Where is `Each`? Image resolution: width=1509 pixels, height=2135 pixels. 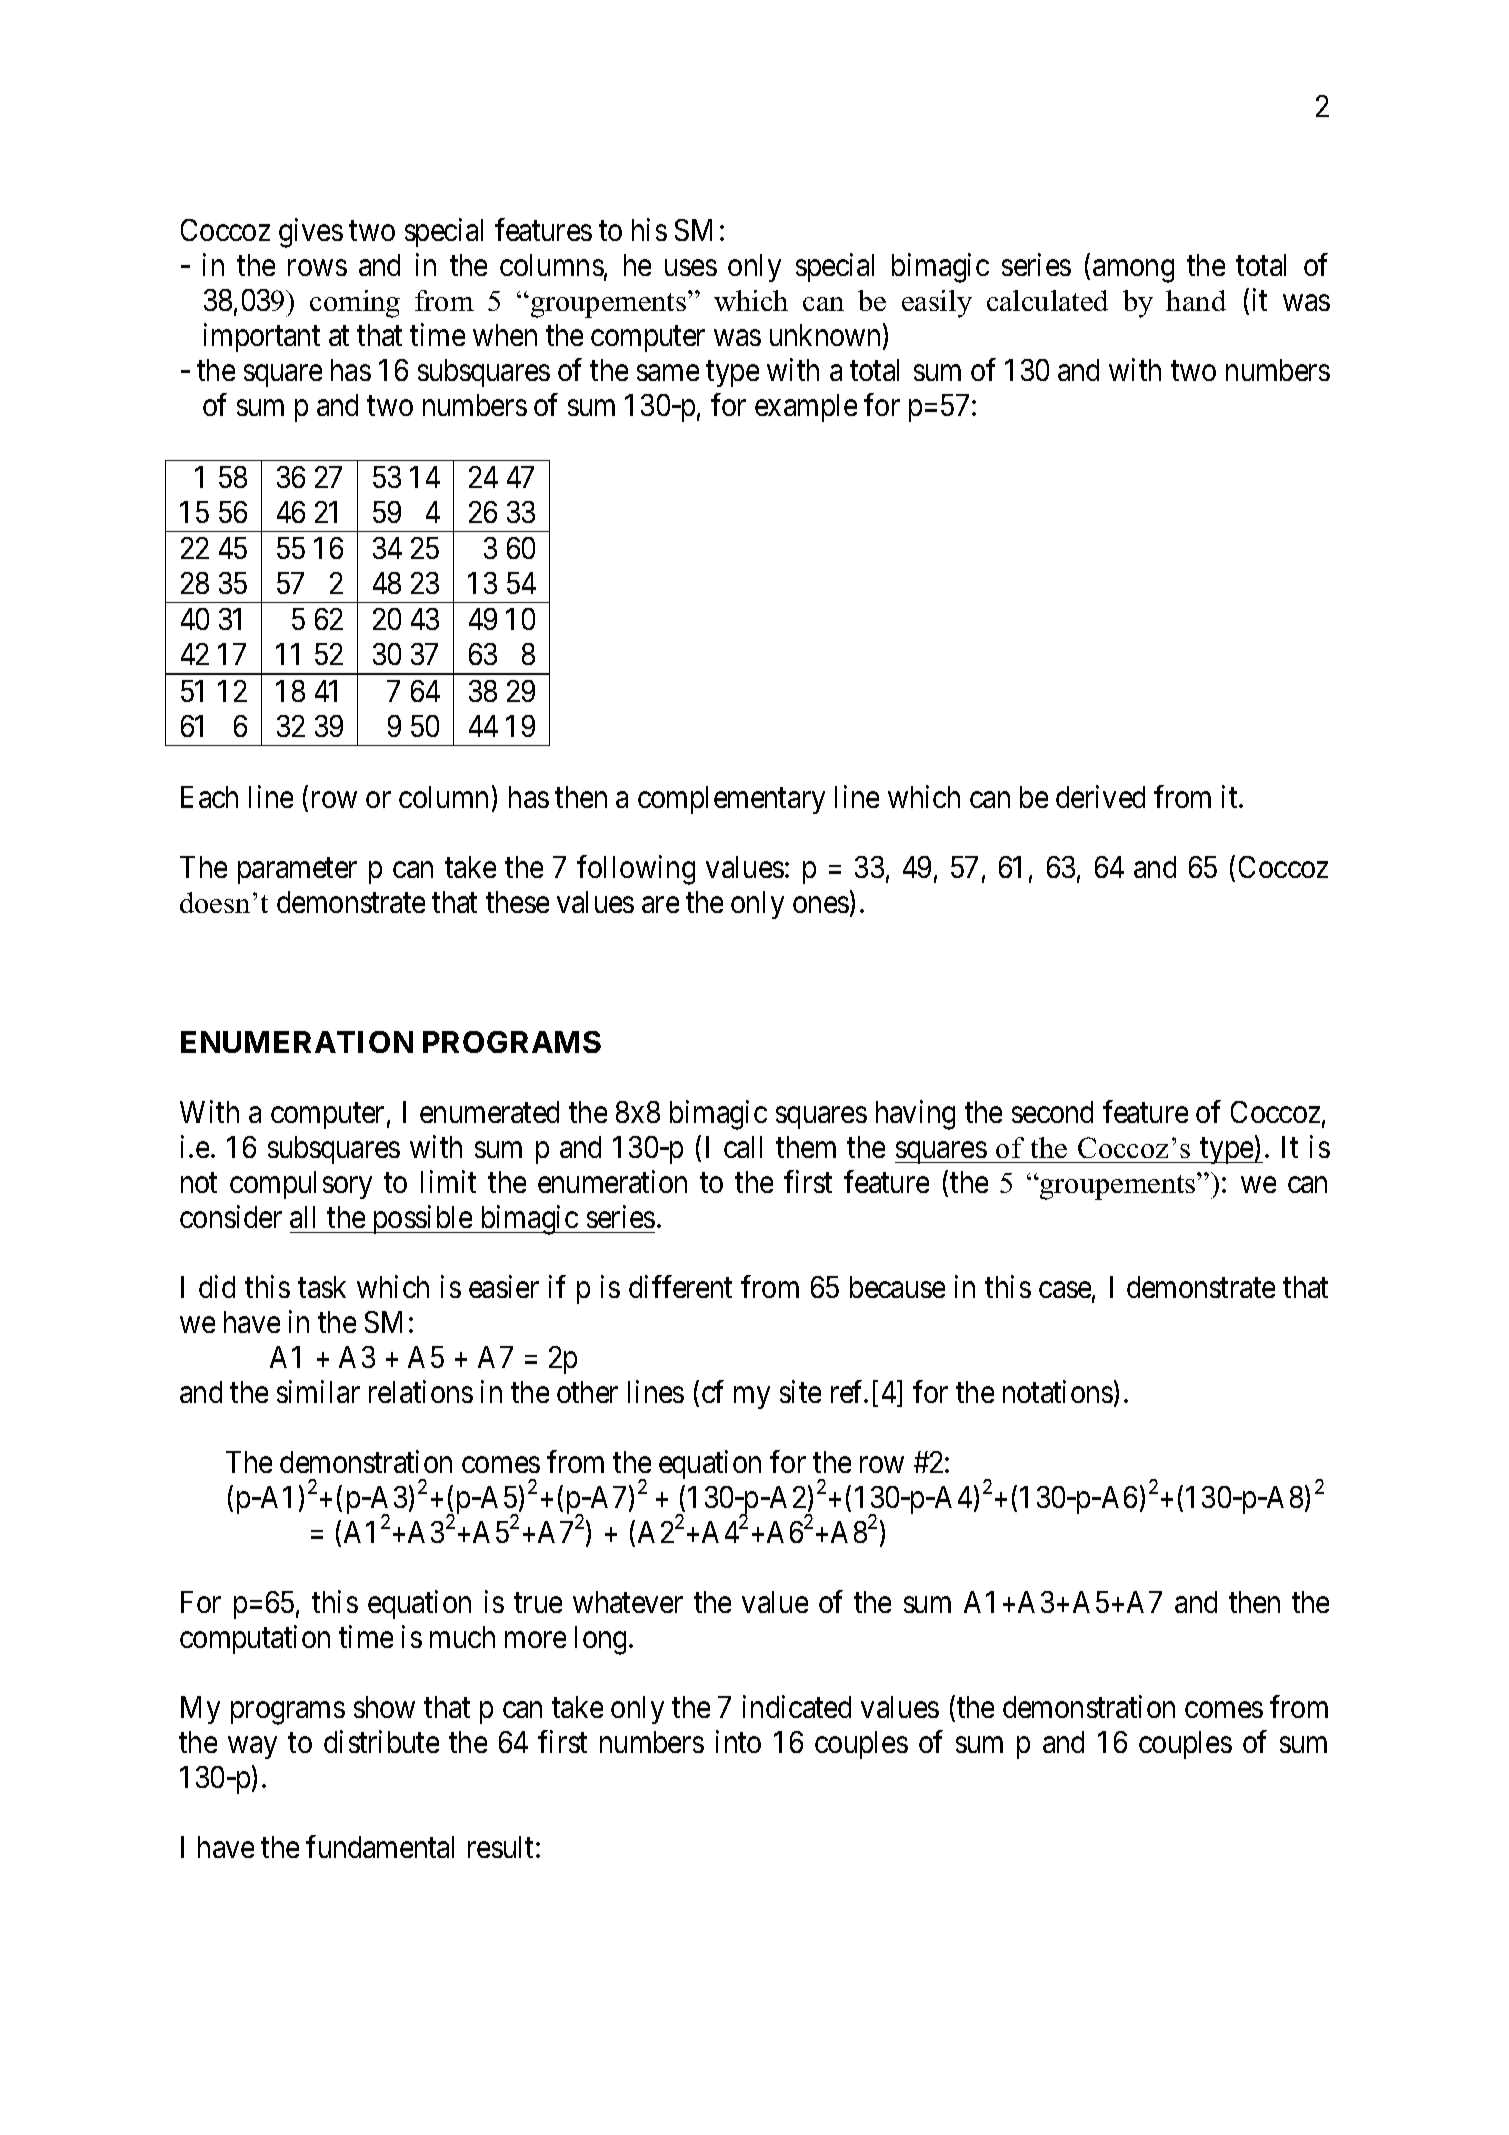
Each is located at coordinates (209, 797).
